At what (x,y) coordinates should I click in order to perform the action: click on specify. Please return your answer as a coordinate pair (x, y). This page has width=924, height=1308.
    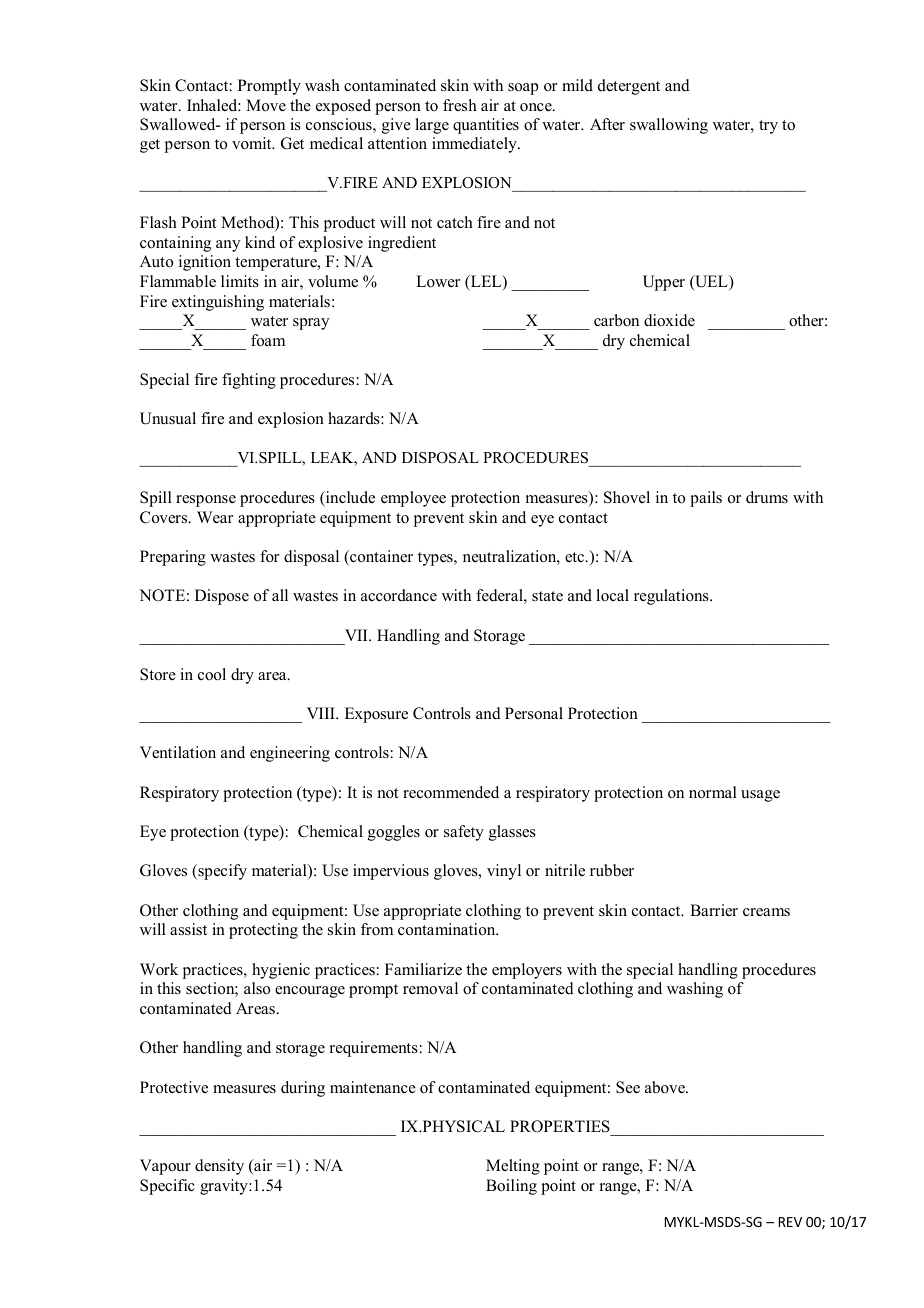
    Looking at the image, I should click on (221, 872).
